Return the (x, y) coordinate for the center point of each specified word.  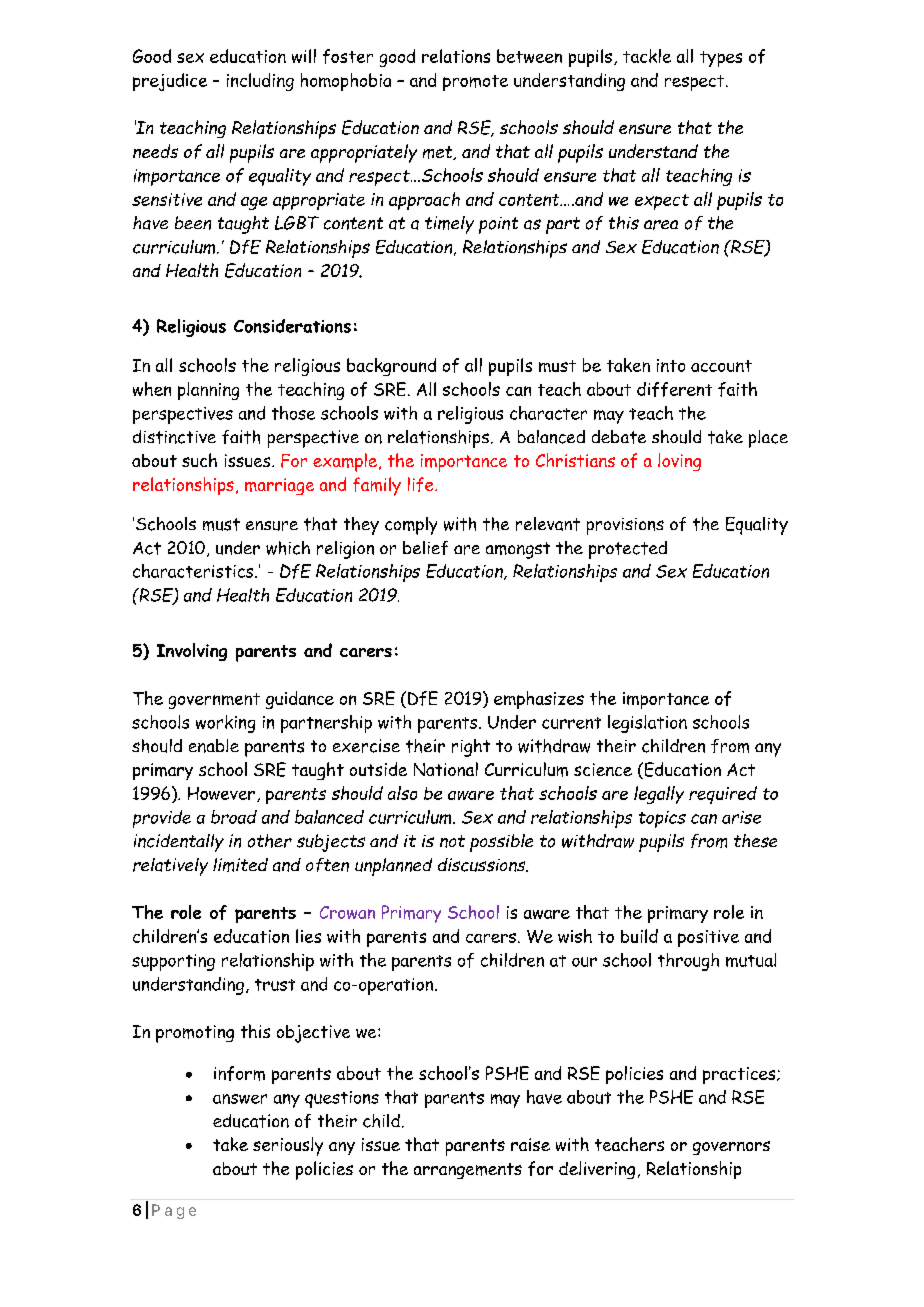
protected (628, 550)
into (671, 365)
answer (240, 1099)
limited (240, 865)
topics (662, 819)
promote (475, 83)
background (391, 367)
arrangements (468, 1171)
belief (425, 548)
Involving (192, 652)
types (721, 59)
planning (208, 391)
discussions (483, 865)
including (260, 82)
